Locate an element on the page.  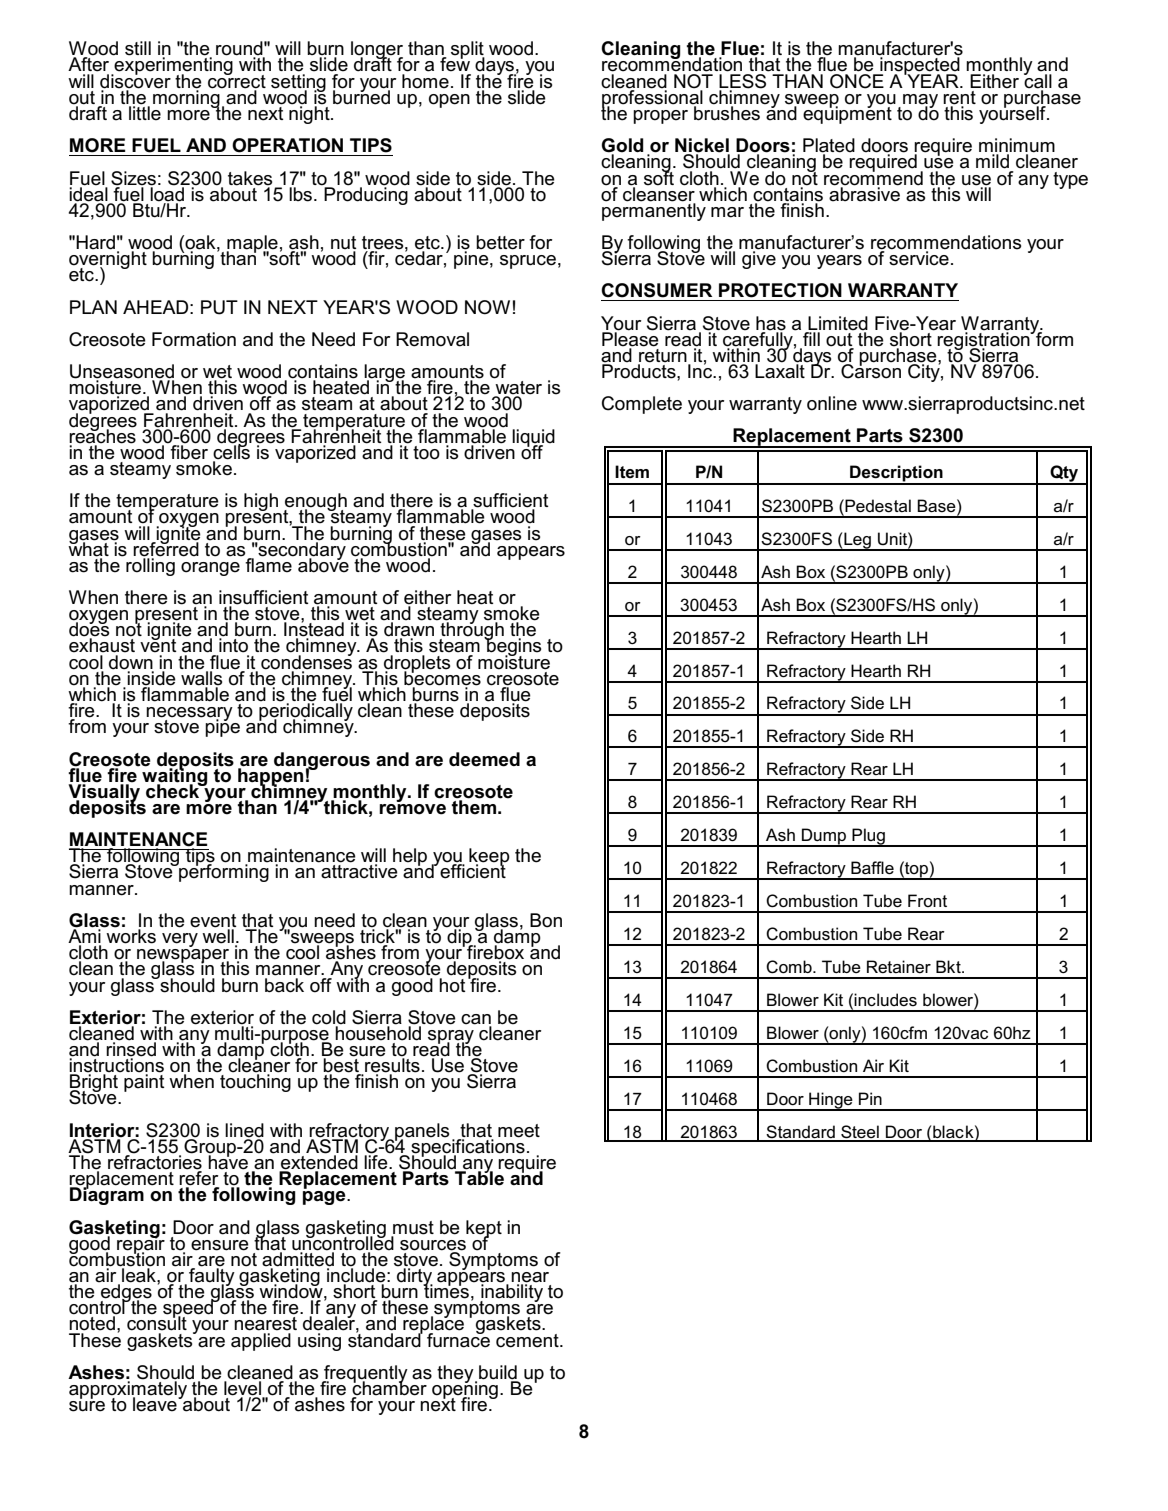
above is located at coordinates (323, 564).
